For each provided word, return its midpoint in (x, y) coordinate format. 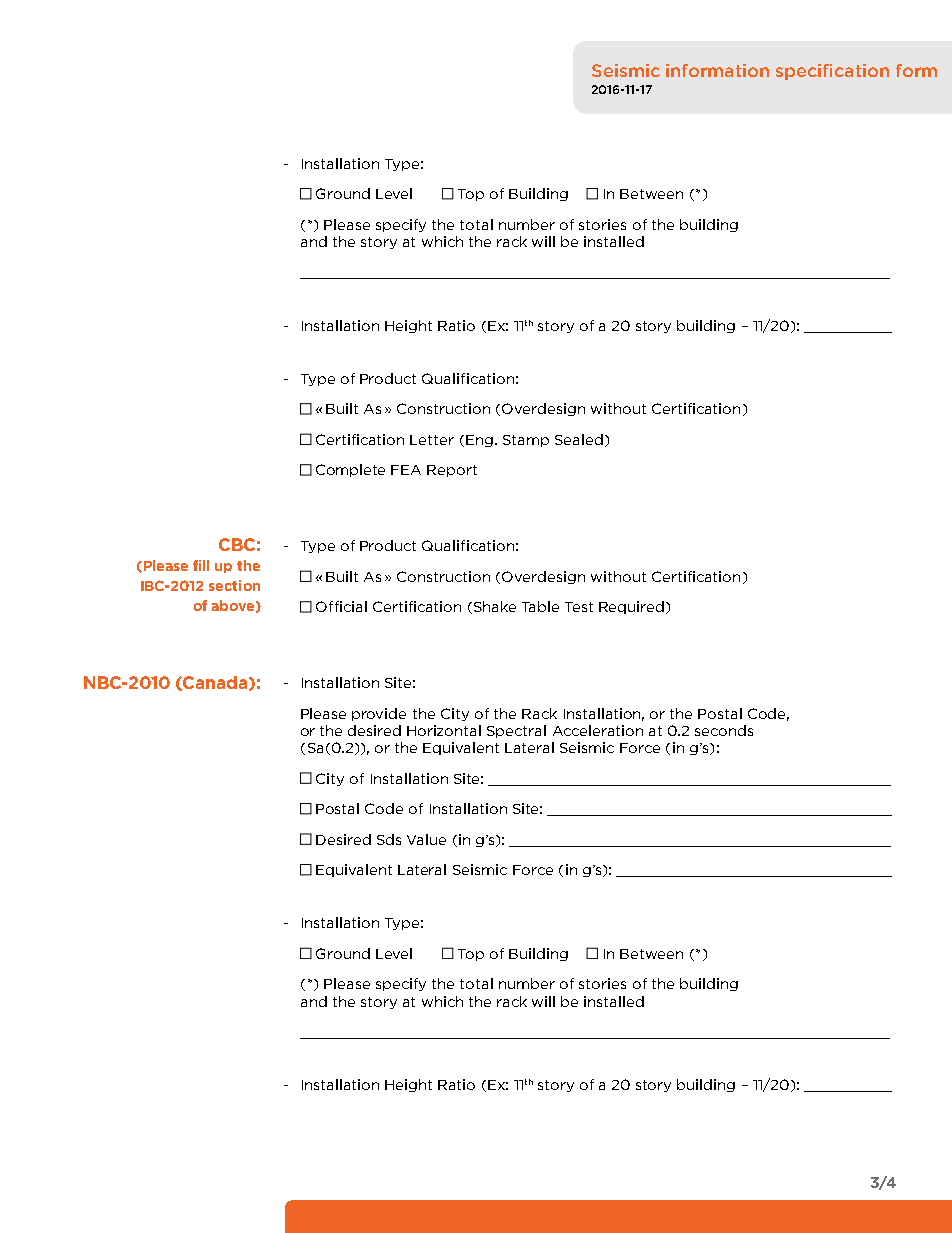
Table (540, 606)
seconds (724, 730)
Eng (479, 441)
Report (452, 471)
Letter (432, 440)
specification (832, 72)
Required (631, 607)
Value (426, 839)
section (234, 585)
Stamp (526, 441)
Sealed (579, 439)
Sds (389, 839)
